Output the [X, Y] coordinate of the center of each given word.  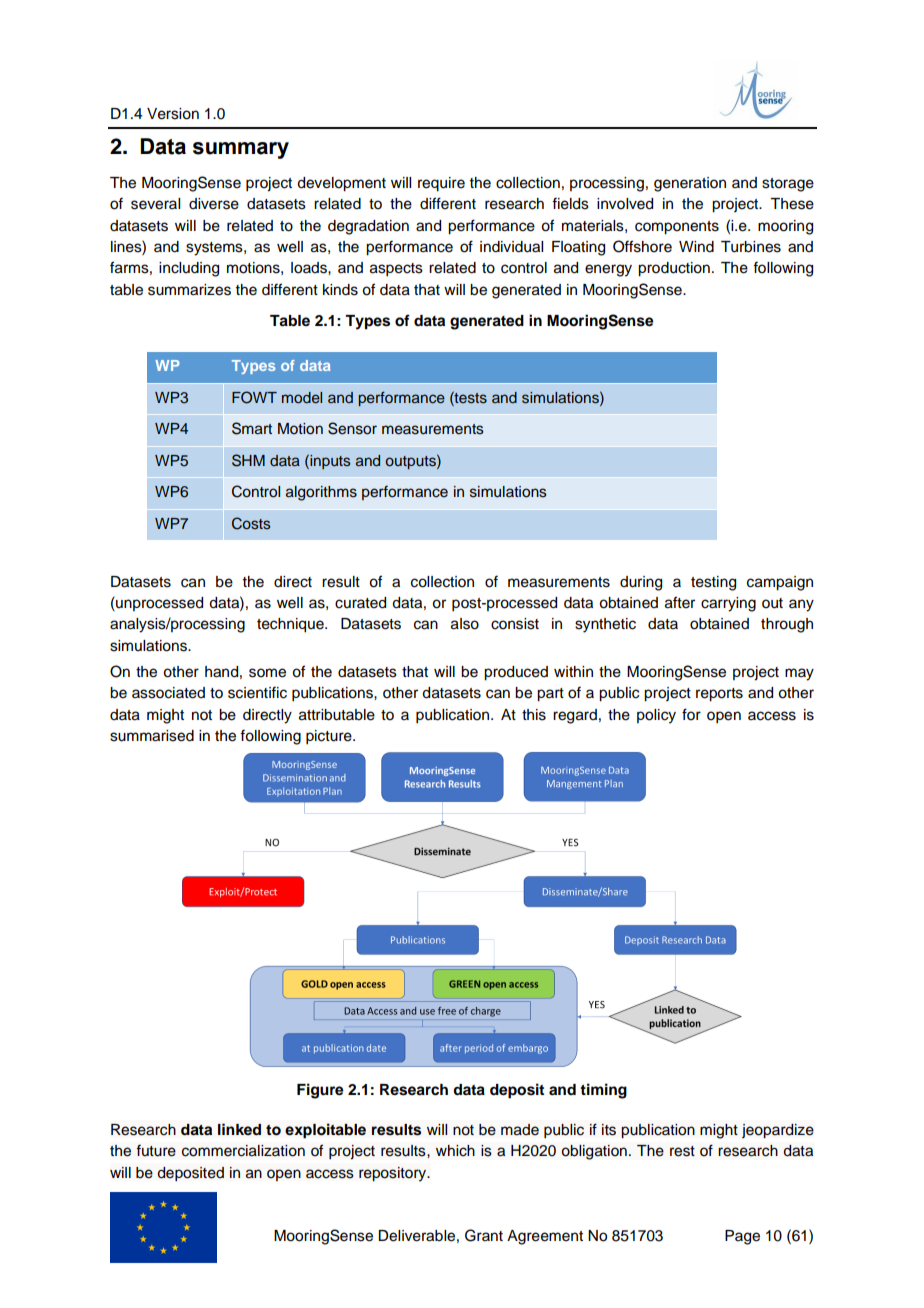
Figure [320, 1091]
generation [690, 184]
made [520, 1130]
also [465, 624]
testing [713, 583]
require [441, 184]
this [534, 715]
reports [719, 695]
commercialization [243, 1151]
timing [603, 1091]
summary [241, 150]
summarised [152, 736]
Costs [251, 523]
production [674, 269]
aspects [396, 270]
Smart [252, 428]
